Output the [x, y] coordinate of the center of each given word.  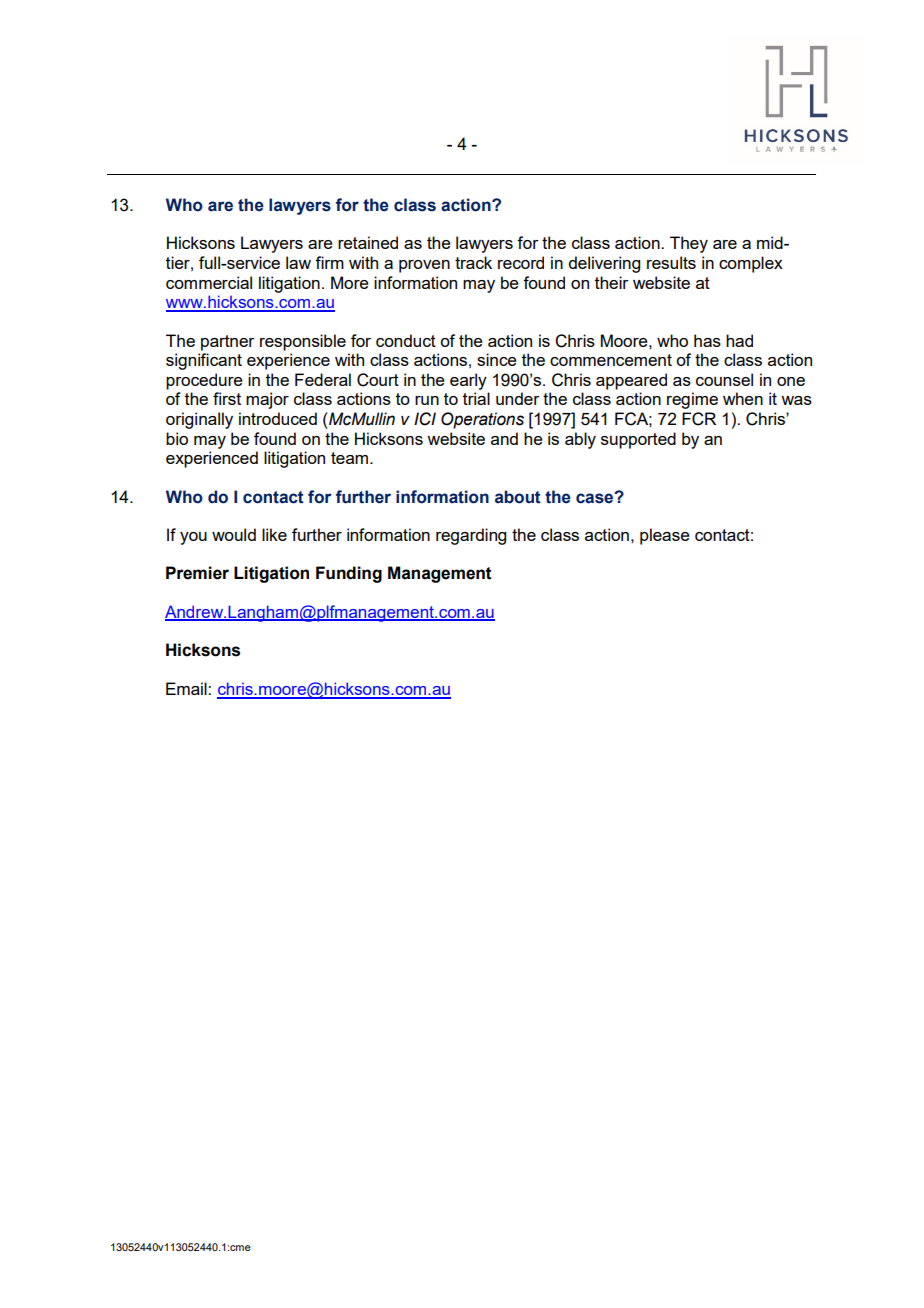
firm [329, 262]
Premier [197, 573]
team [349, 458]
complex [751, 264]
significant [204, 361]
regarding [471, 536]
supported [638, 440]
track [473, 262]
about [518, 497]
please [665, 536]
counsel [724, 379]
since [497, 359]
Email [187, 688]
